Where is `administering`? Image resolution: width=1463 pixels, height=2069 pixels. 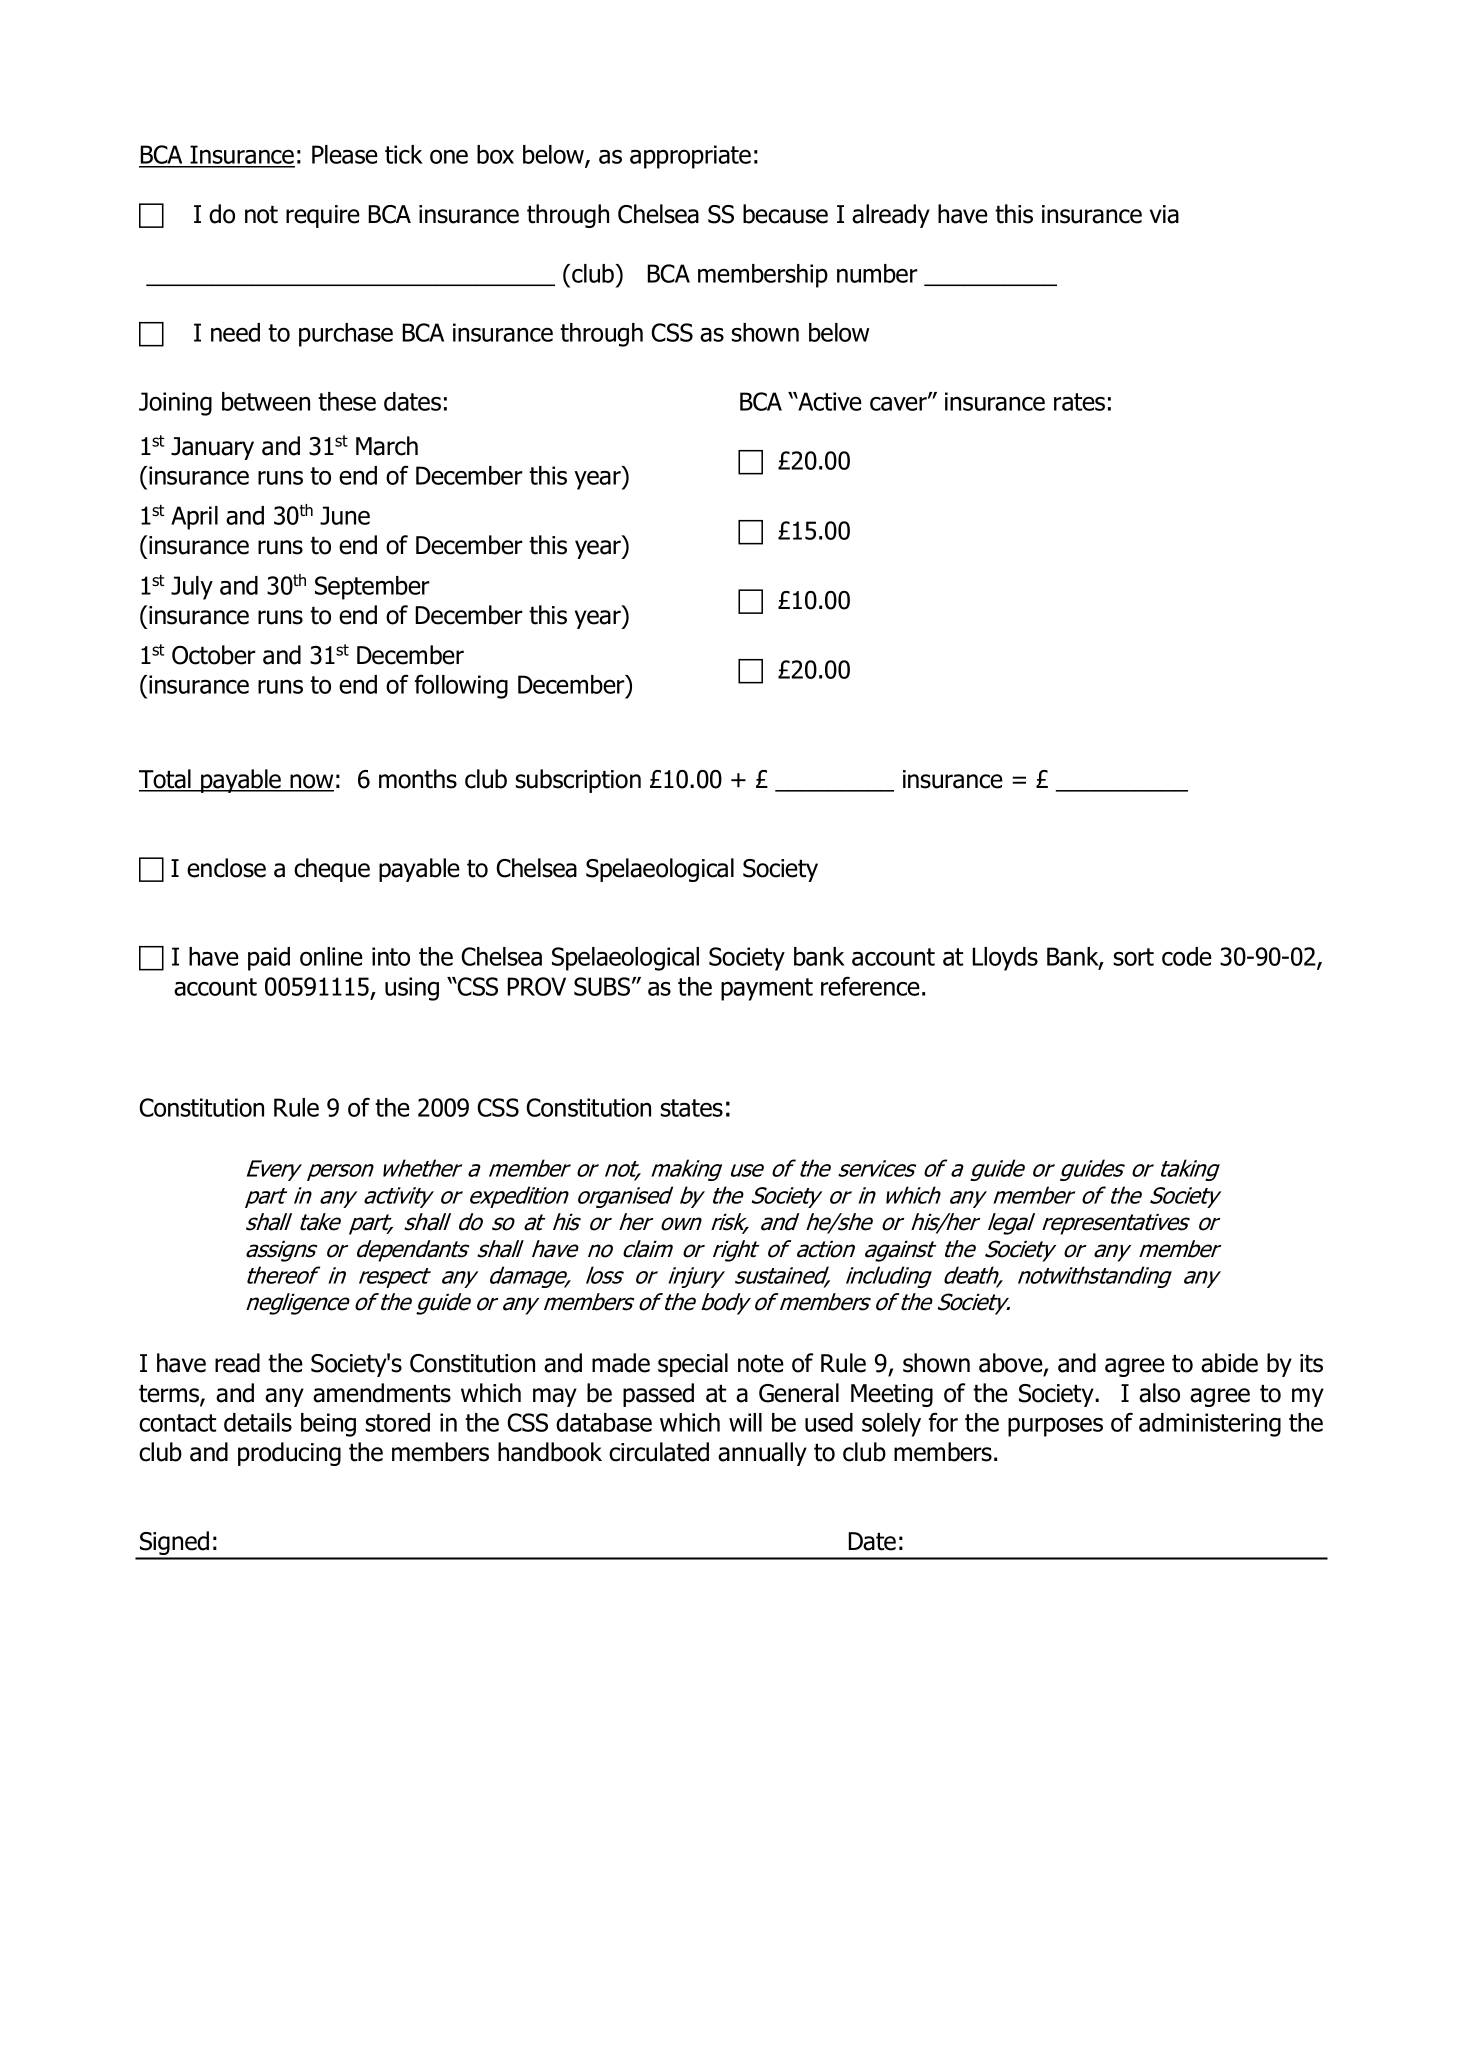
administering is located at coordinates (1210, 1425).
